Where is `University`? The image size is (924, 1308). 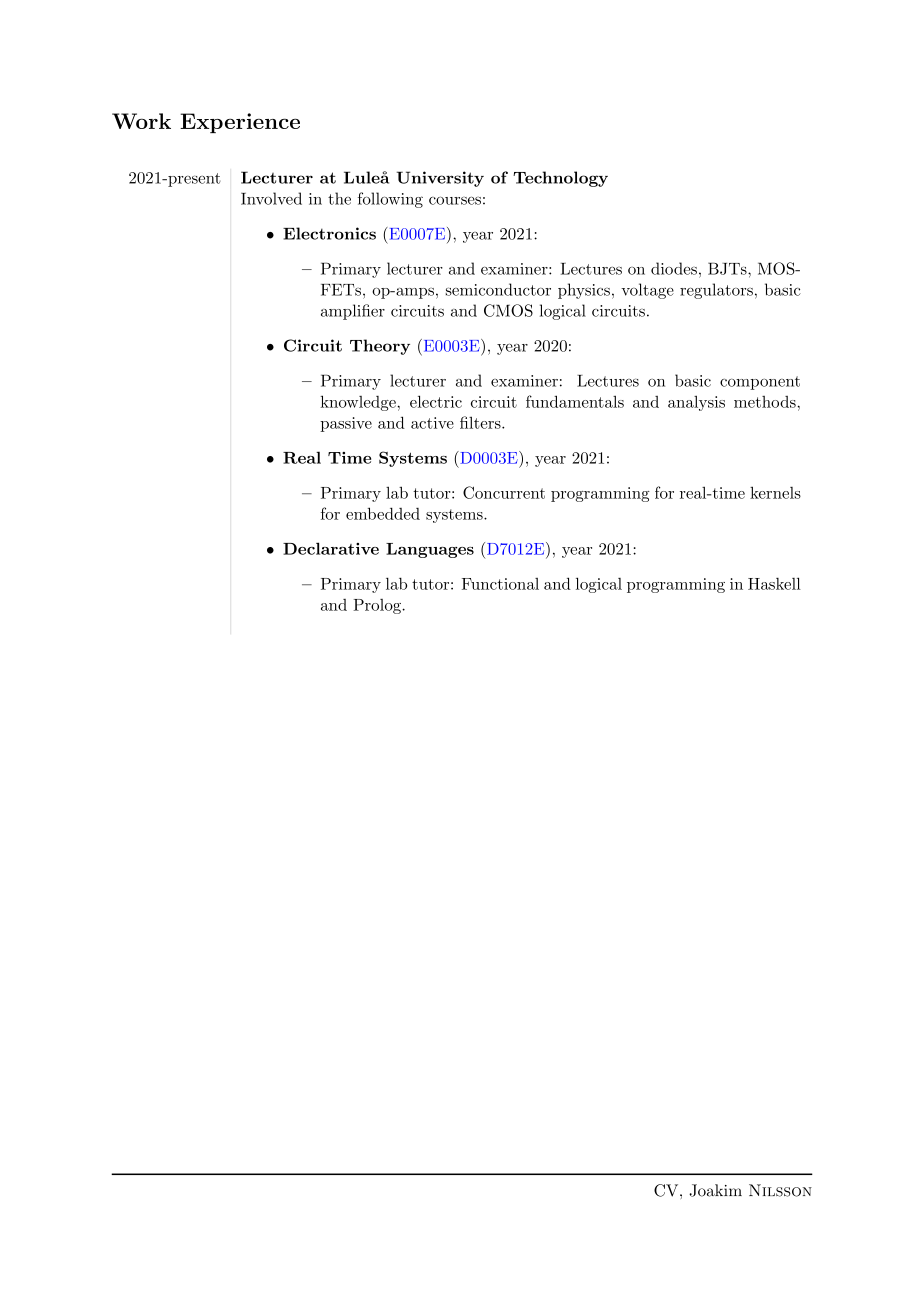
University is located at coordinates (440, 179).
